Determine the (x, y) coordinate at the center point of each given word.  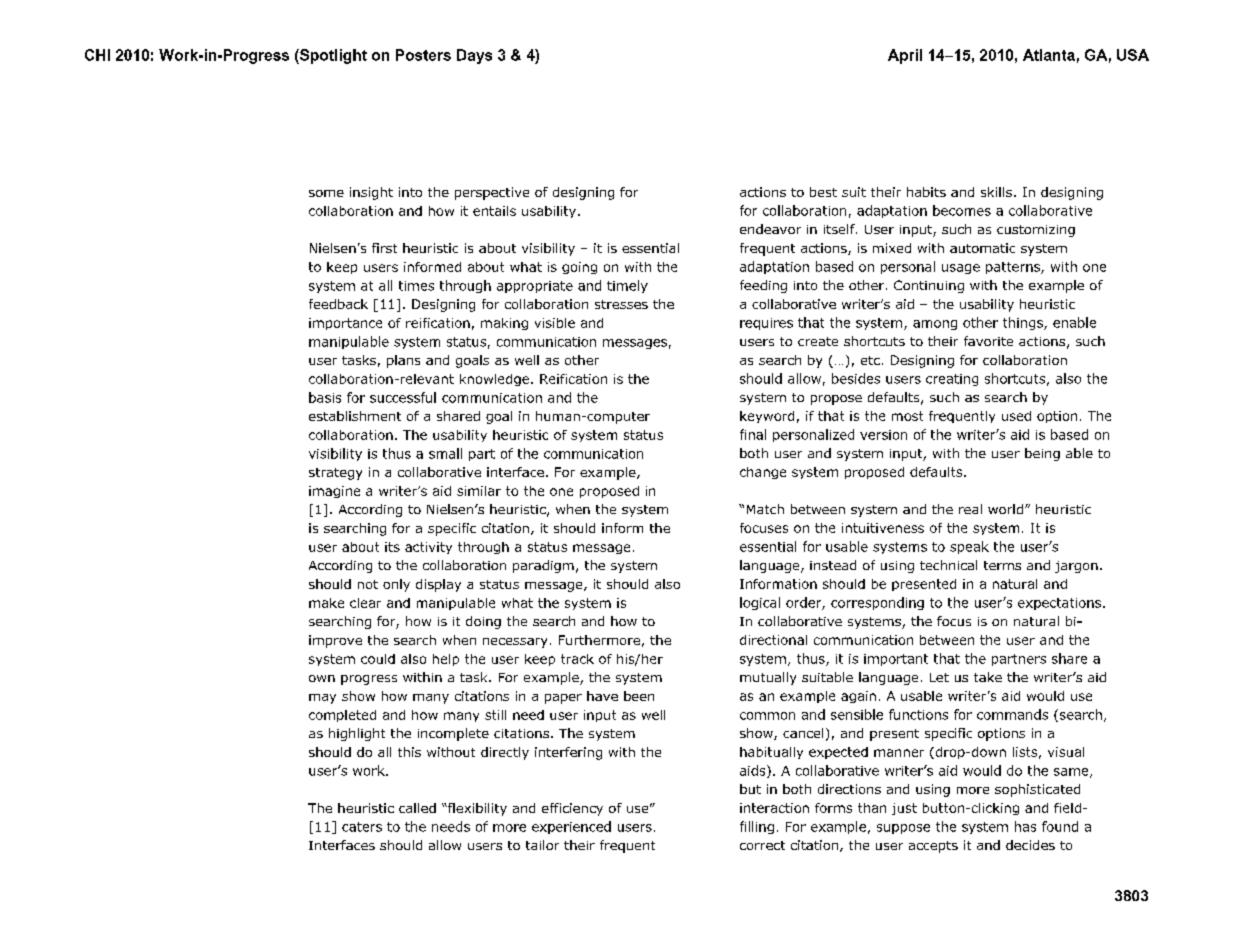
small (445, 453)
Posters (423, 55)
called (417, 808)
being (1042, 454)
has (1025, 826)
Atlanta (1049, 55)
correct (762, 845)
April (905, 56)
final (753, 434)
